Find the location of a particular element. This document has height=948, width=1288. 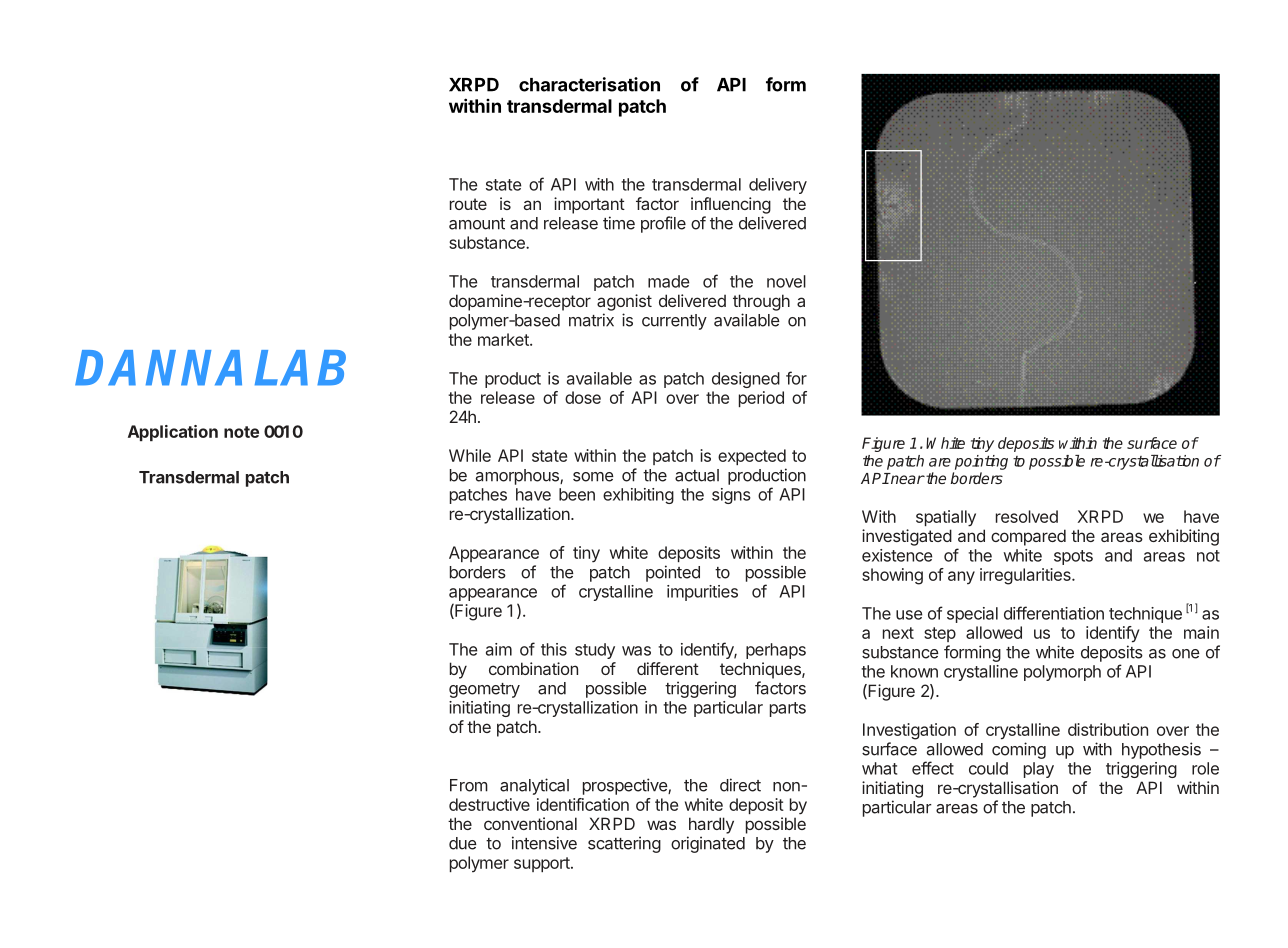

irregularities is located at coordinates (1026, 576).
